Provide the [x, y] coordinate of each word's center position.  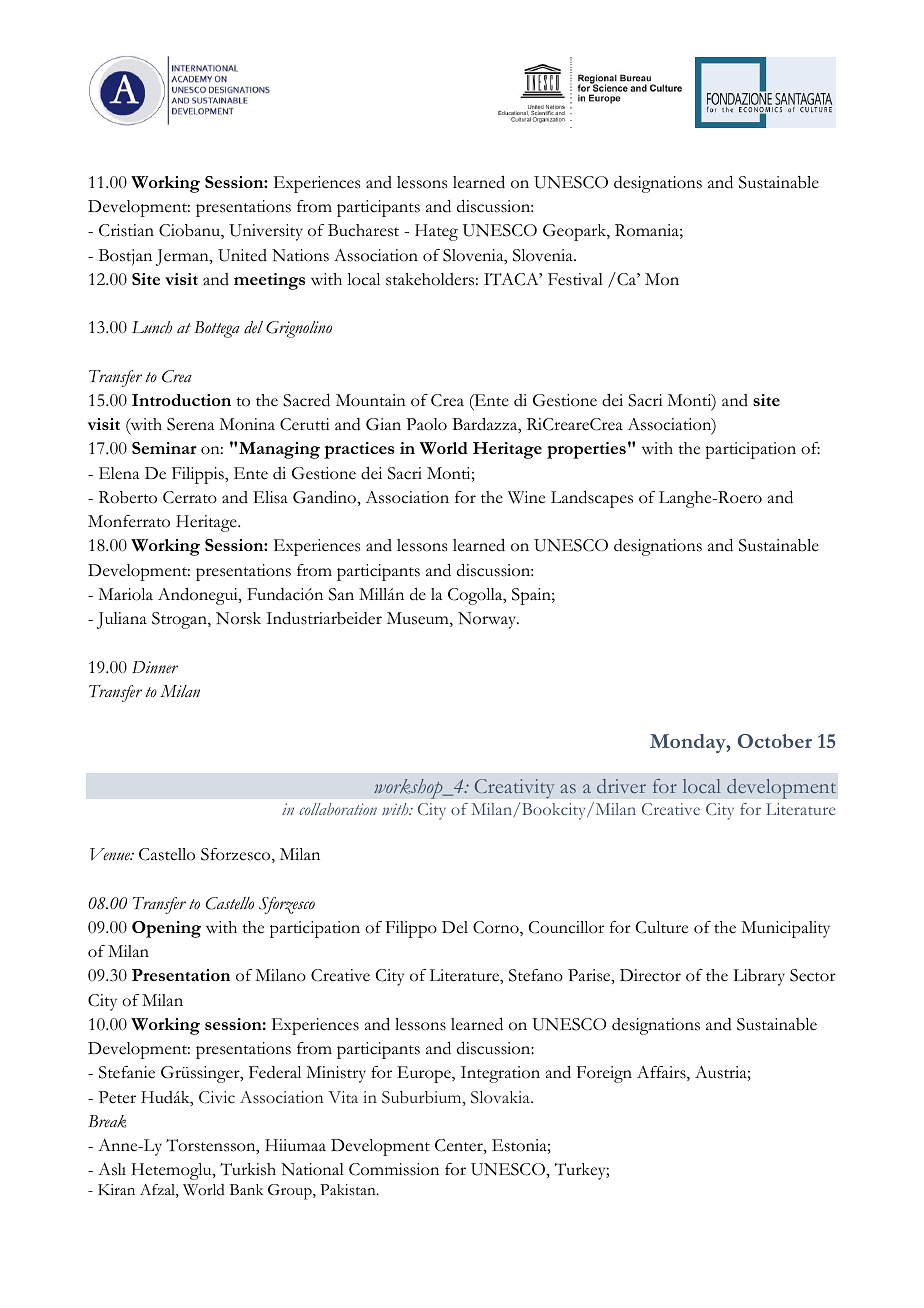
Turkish [248, 1169]
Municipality [785, 929]
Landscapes [592, 499]
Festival [575, 279]
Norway [488, 620]
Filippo [411, 929]
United [242, 255]
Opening [166, 929]
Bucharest [363, 230]
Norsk [238, 618]
